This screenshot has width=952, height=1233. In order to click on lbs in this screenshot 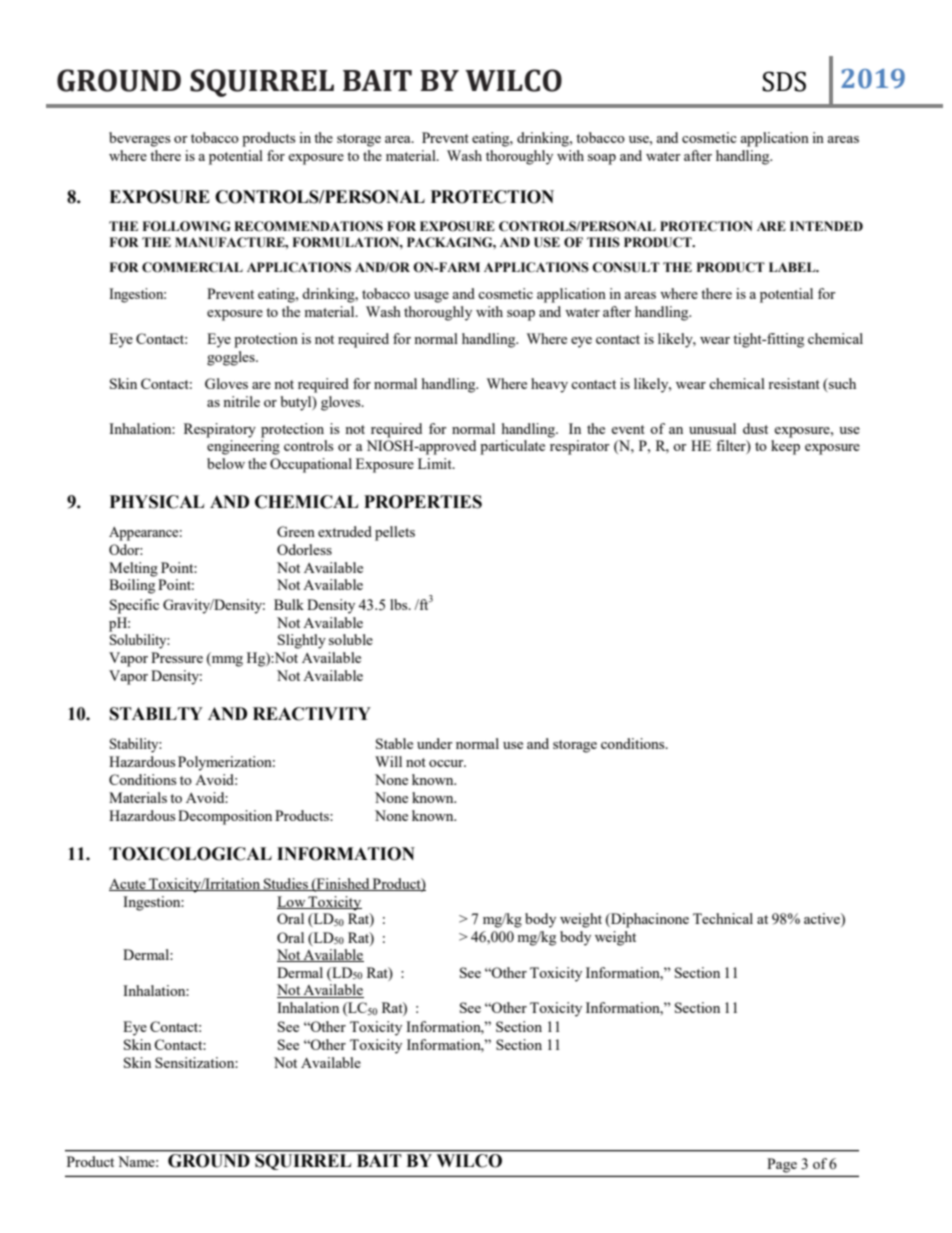, I will do `click(400, 604)`.
